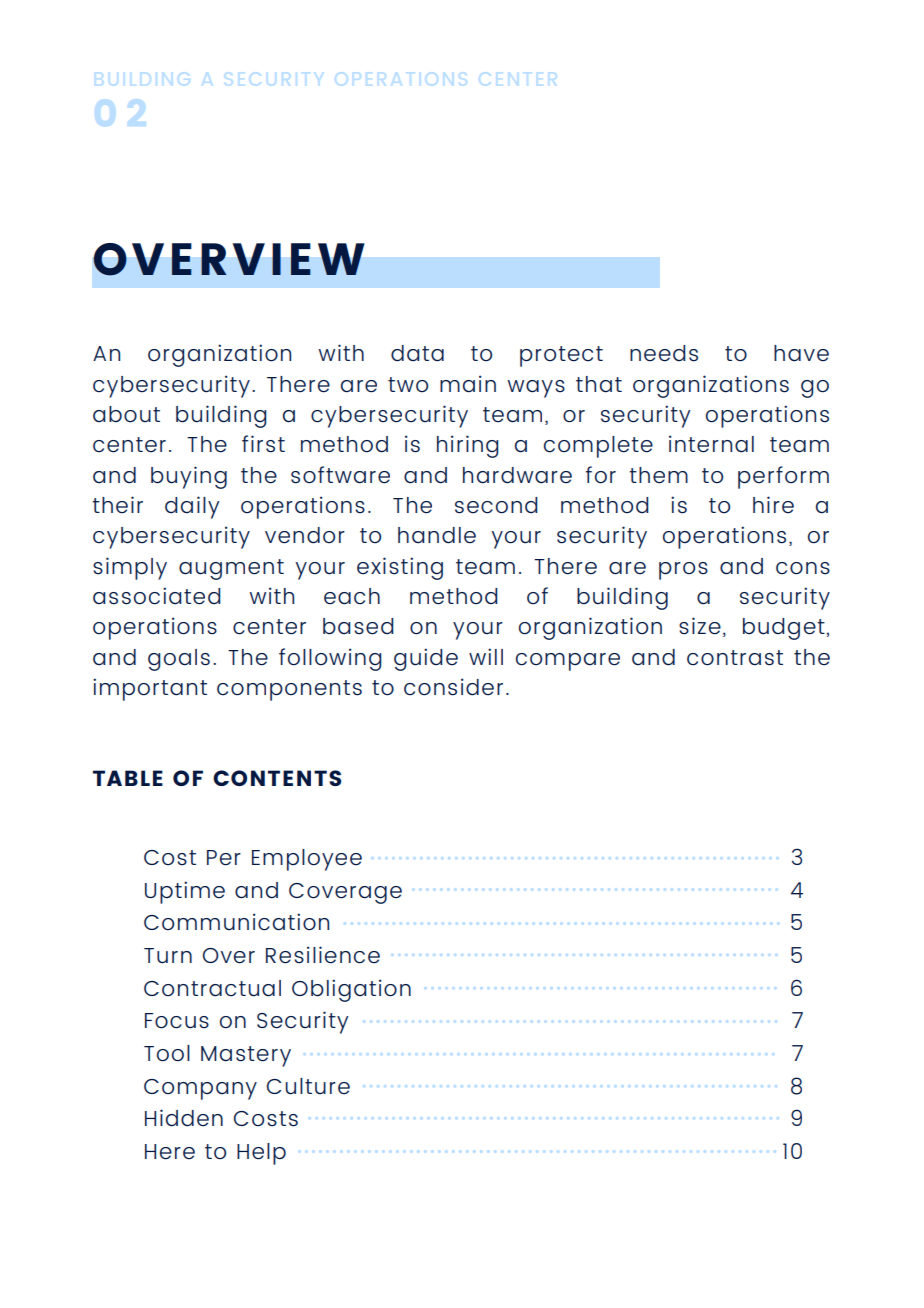 The width and height of the page is (924, 1308). I want to click on about, so click(126, 414).
